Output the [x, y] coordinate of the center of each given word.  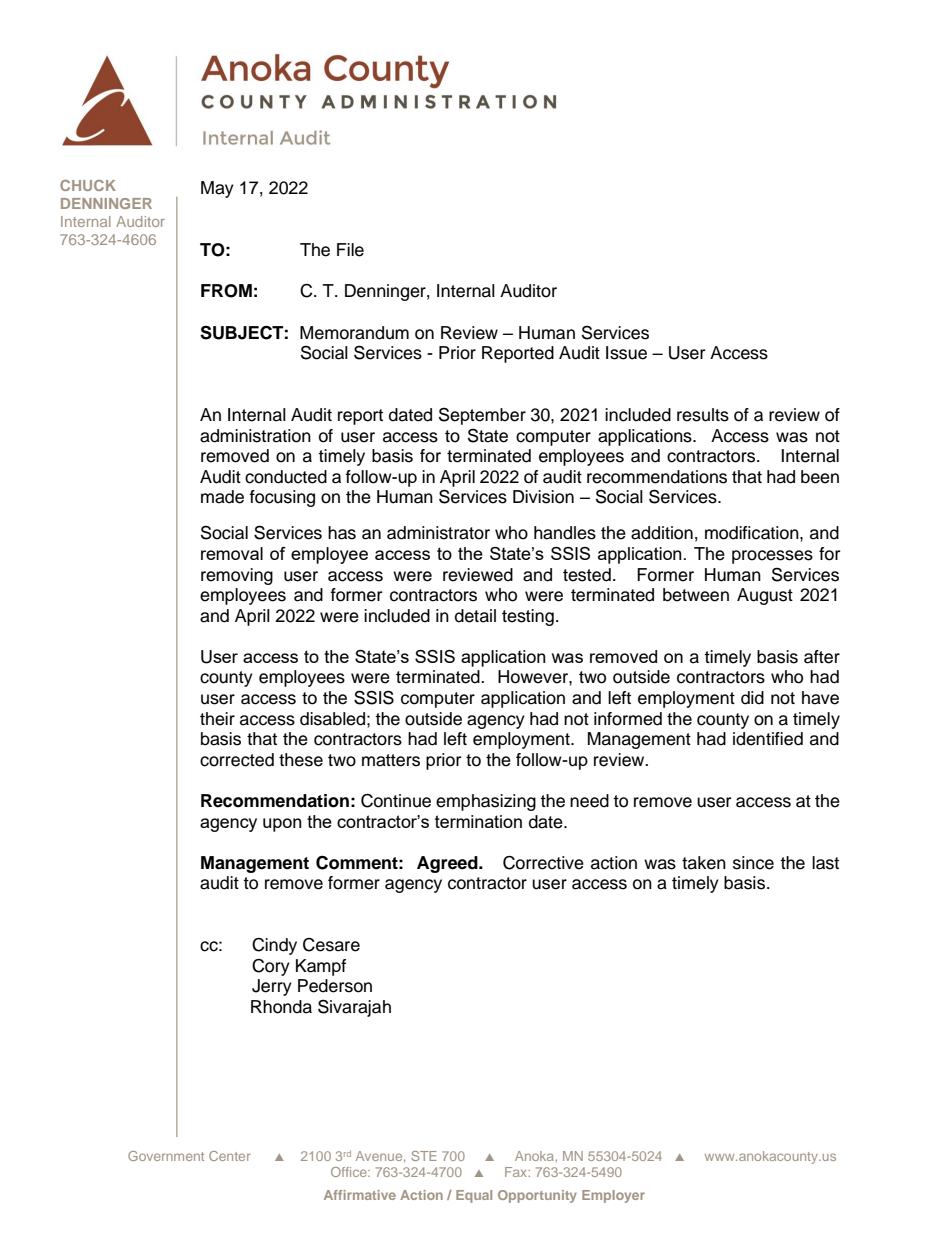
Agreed [448, 864]
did [752, 698]
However [534, 677]
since [753, 863]
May [217, 189]
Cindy [274, 946]
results [703, 415]
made [222, 497]
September [482, 416]
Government [166, 1156]
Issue [626, 353]
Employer [613, 1196]
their [217, 719]
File [350, 250]
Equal [474, 1196]
